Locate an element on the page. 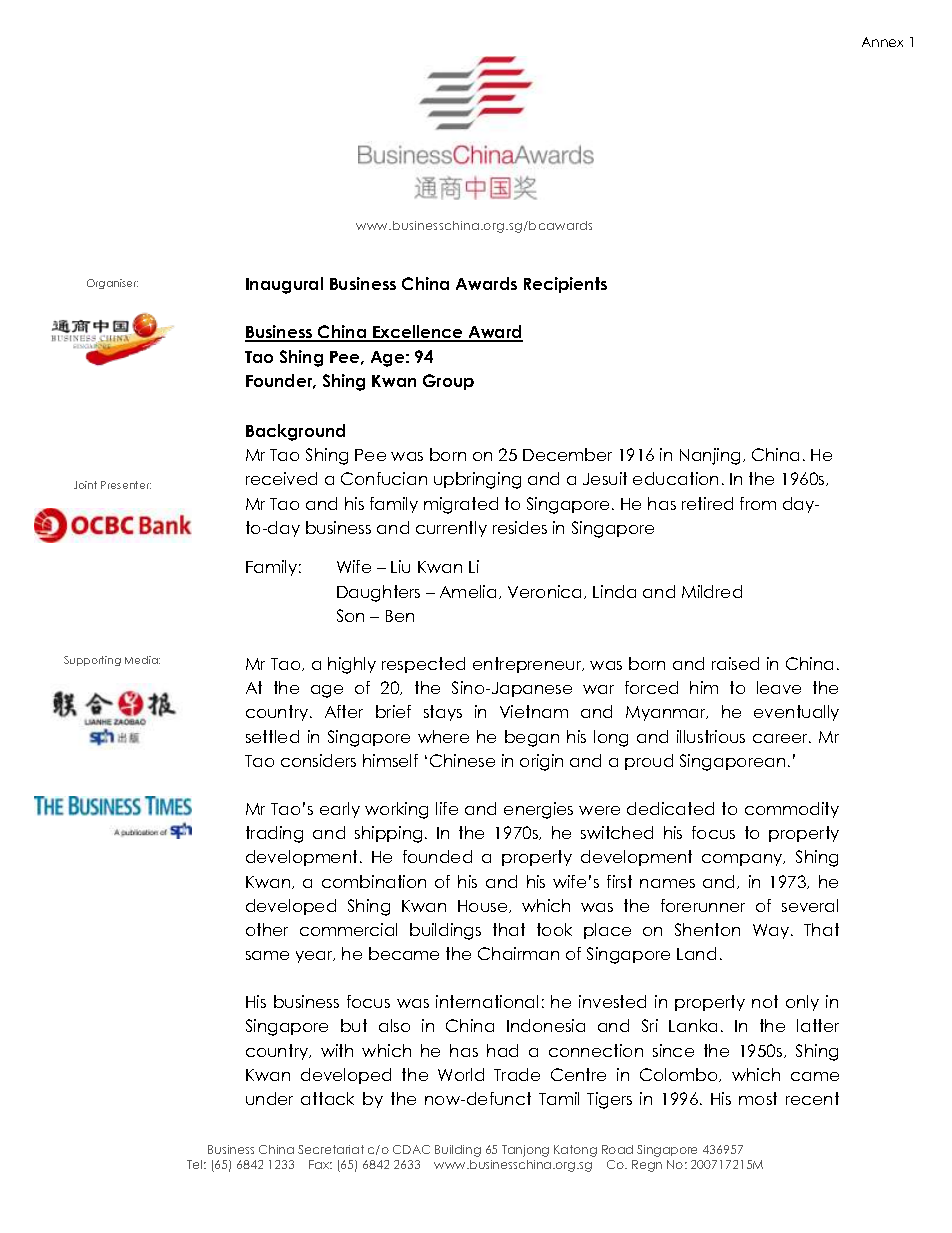 The height and width of the document is (1233, 952). Organiser is located at coordinates (112, 284).
